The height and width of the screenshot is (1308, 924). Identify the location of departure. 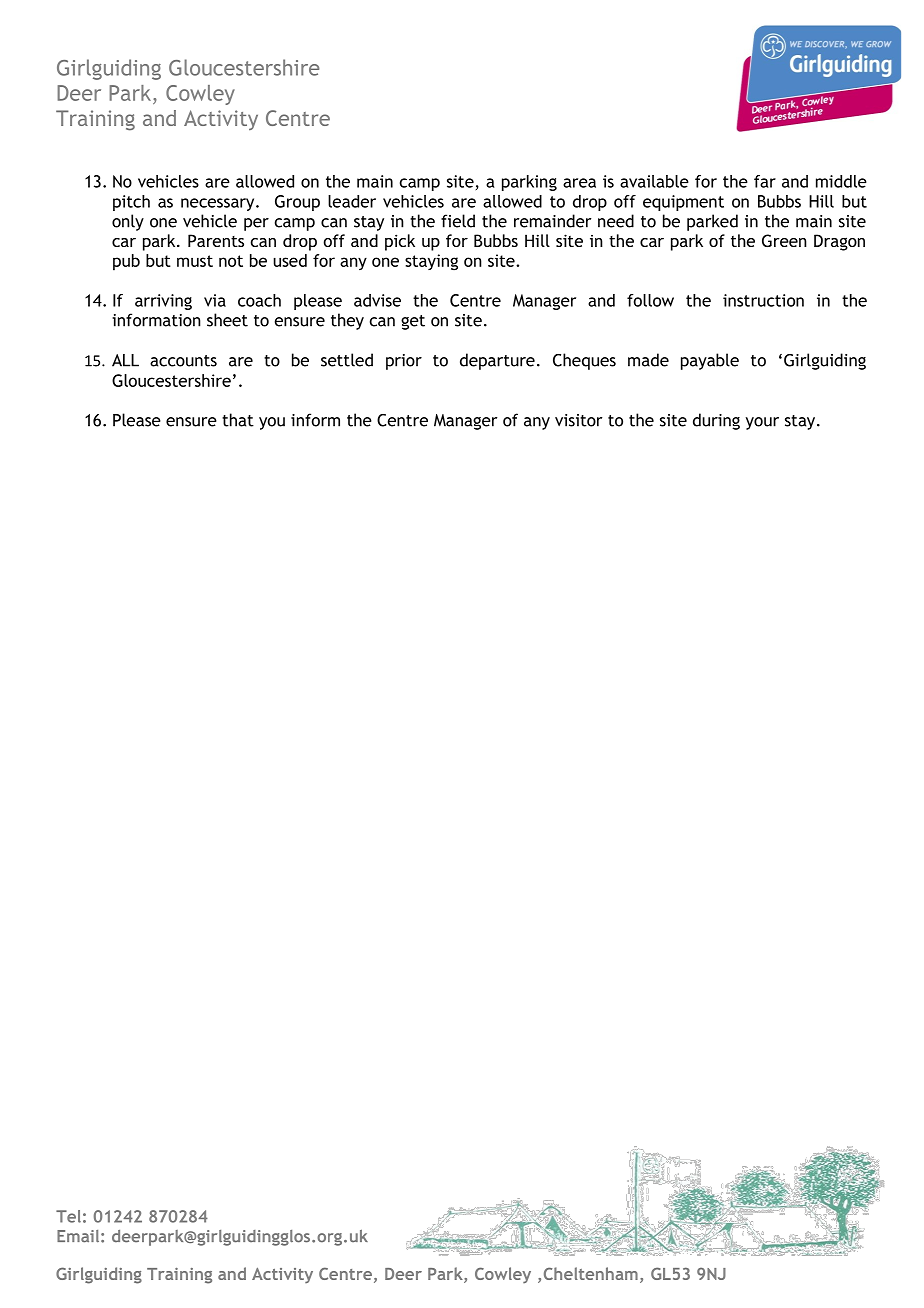
(497, 361).
